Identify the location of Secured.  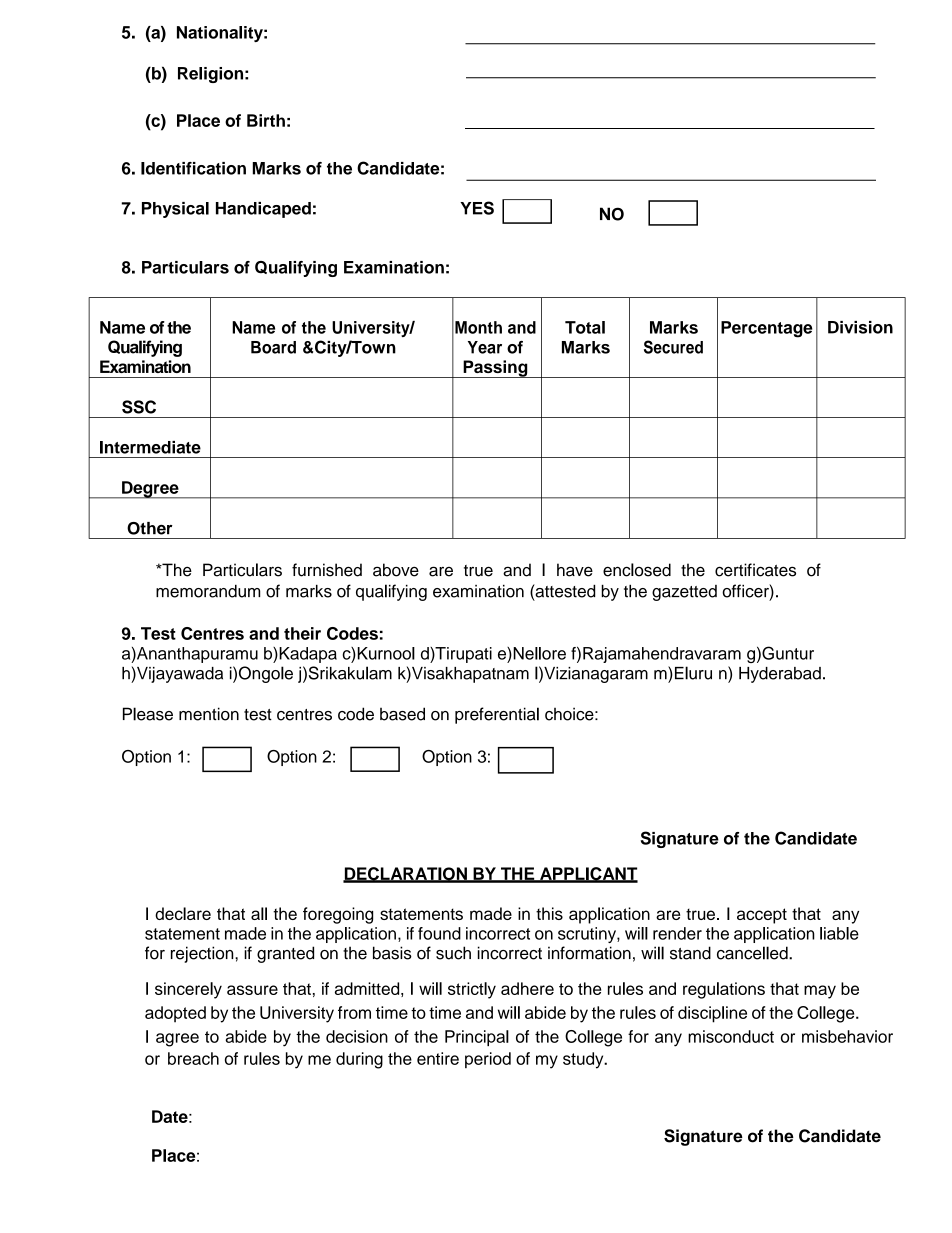
(673, 347).
